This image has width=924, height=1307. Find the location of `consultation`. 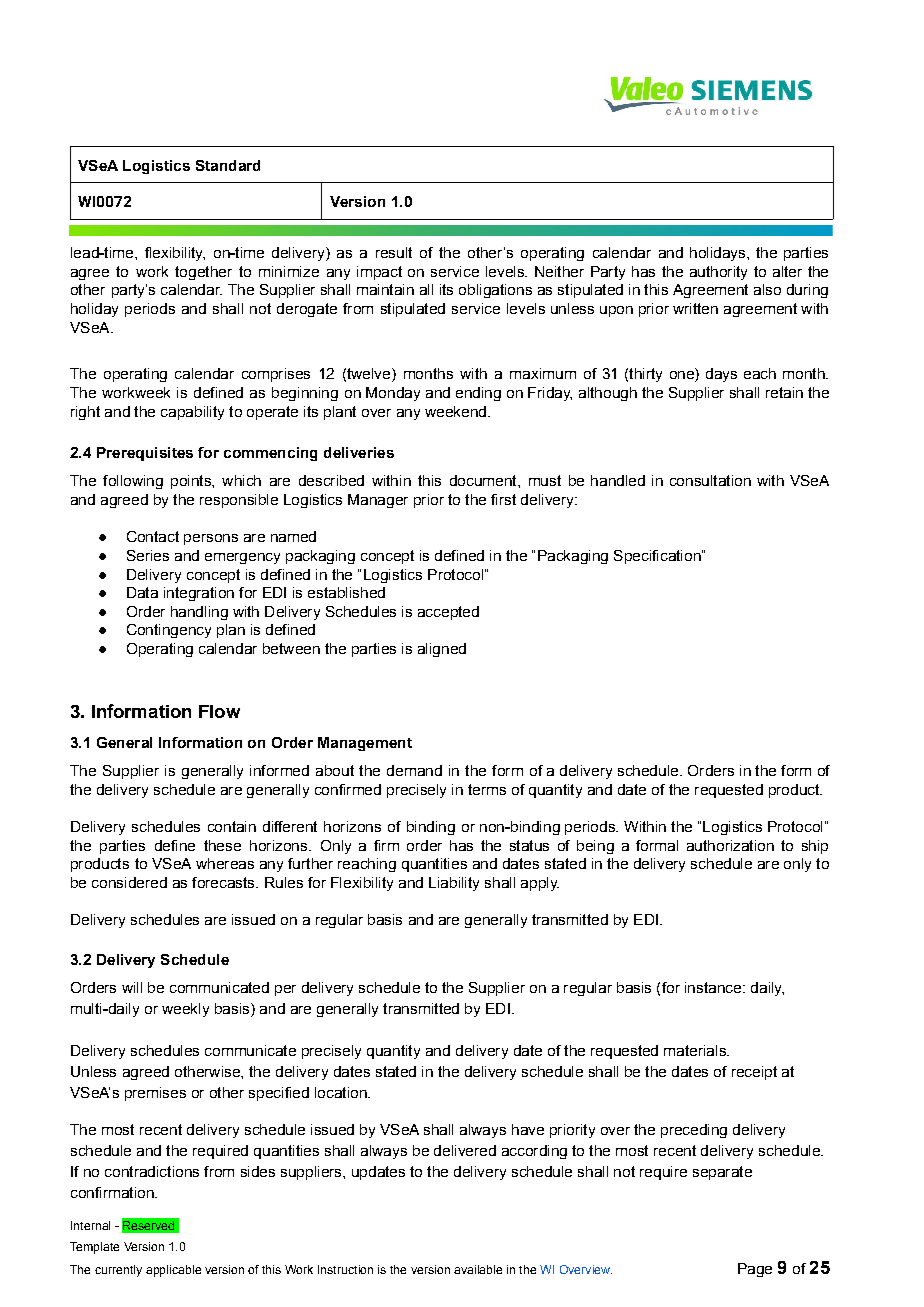

consultation is located at coordinates (710, 480).
